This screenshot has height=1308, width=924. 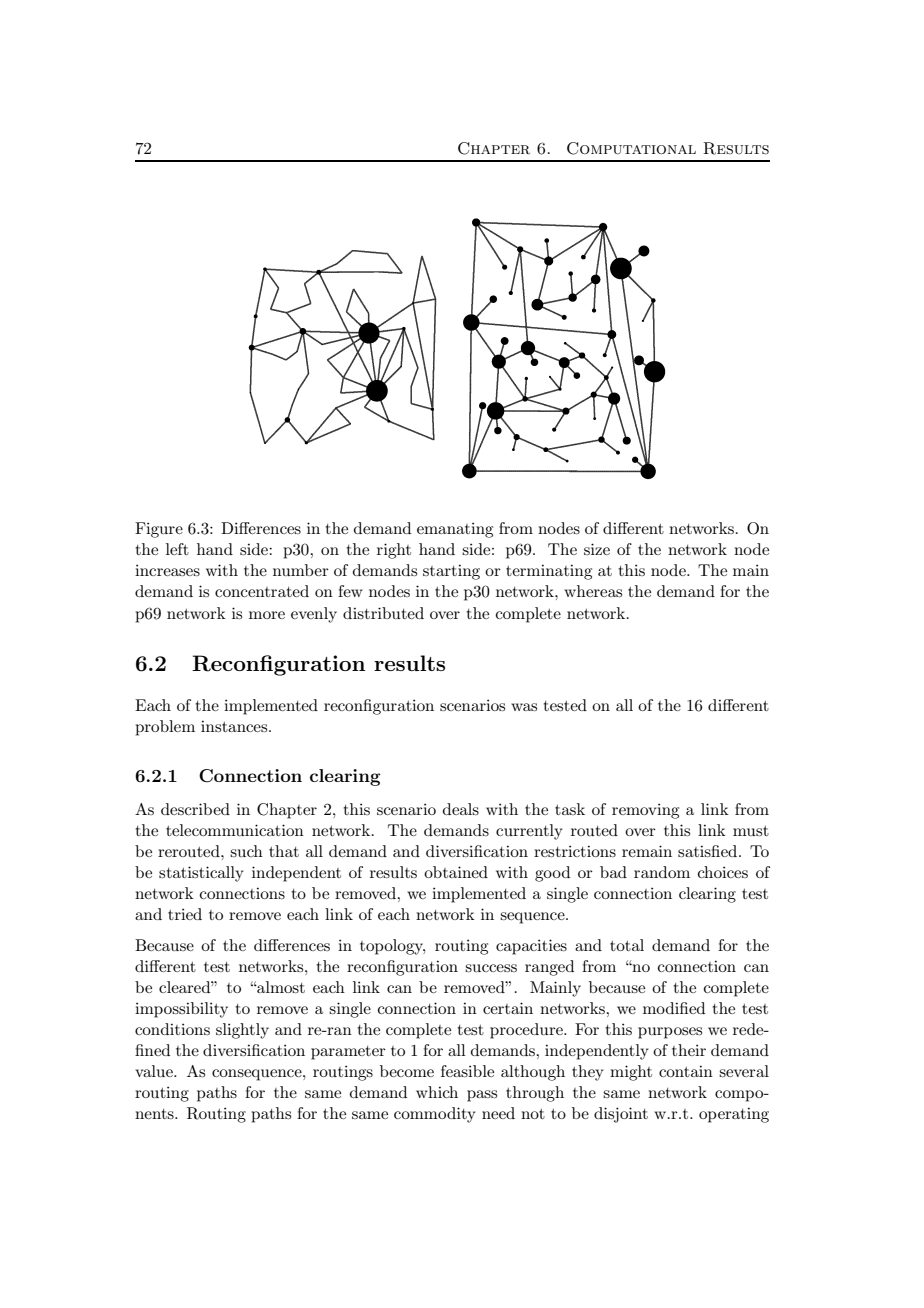 I want to click on Computational, so click(x=631, y=148).
